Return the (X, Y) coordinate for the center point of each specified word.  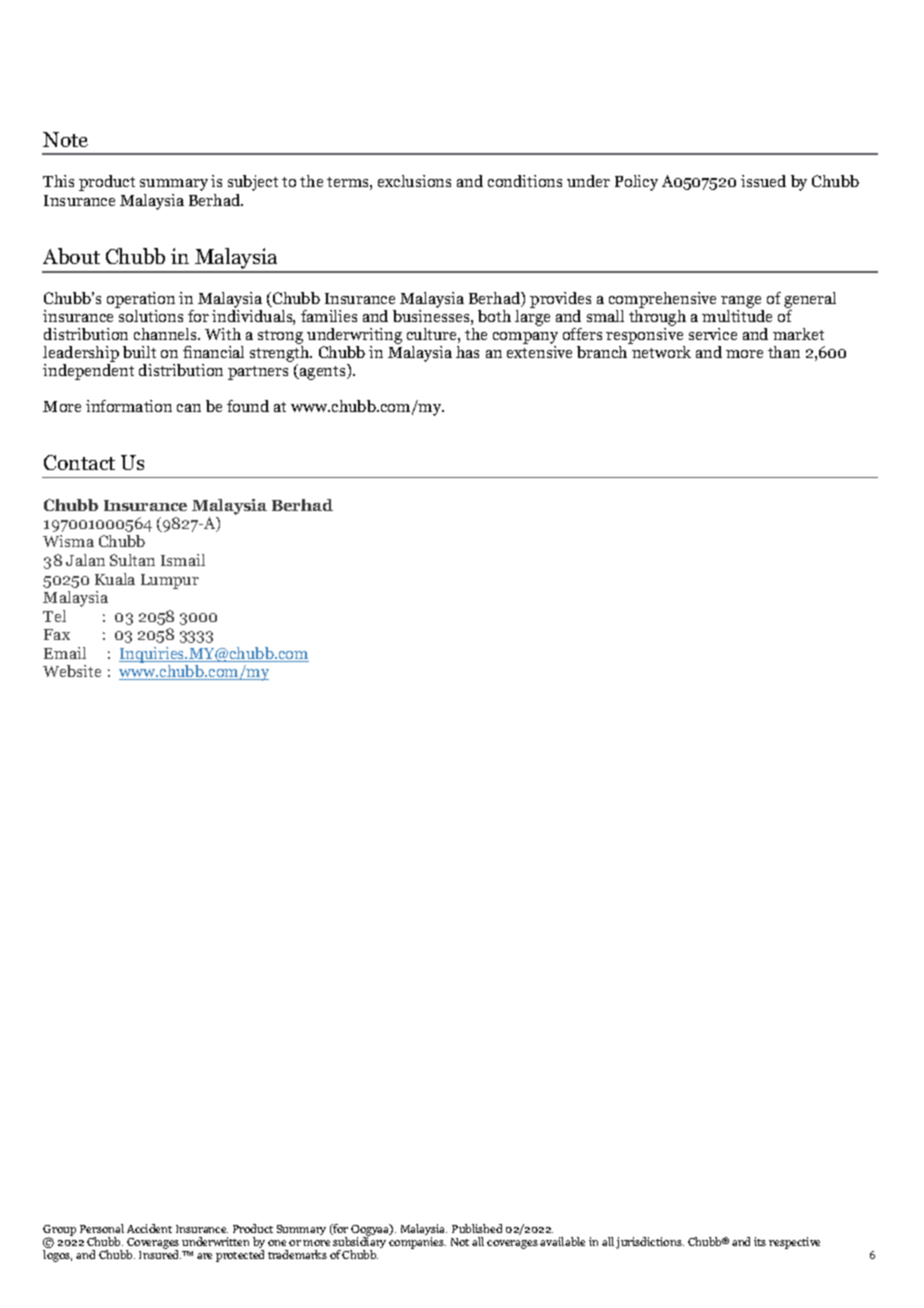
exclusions (414, 181)
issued (763, 181)
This (58, 181)
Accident (149, 1228)
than (784, 352)
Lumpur (170, 581)
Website (72, 671)
